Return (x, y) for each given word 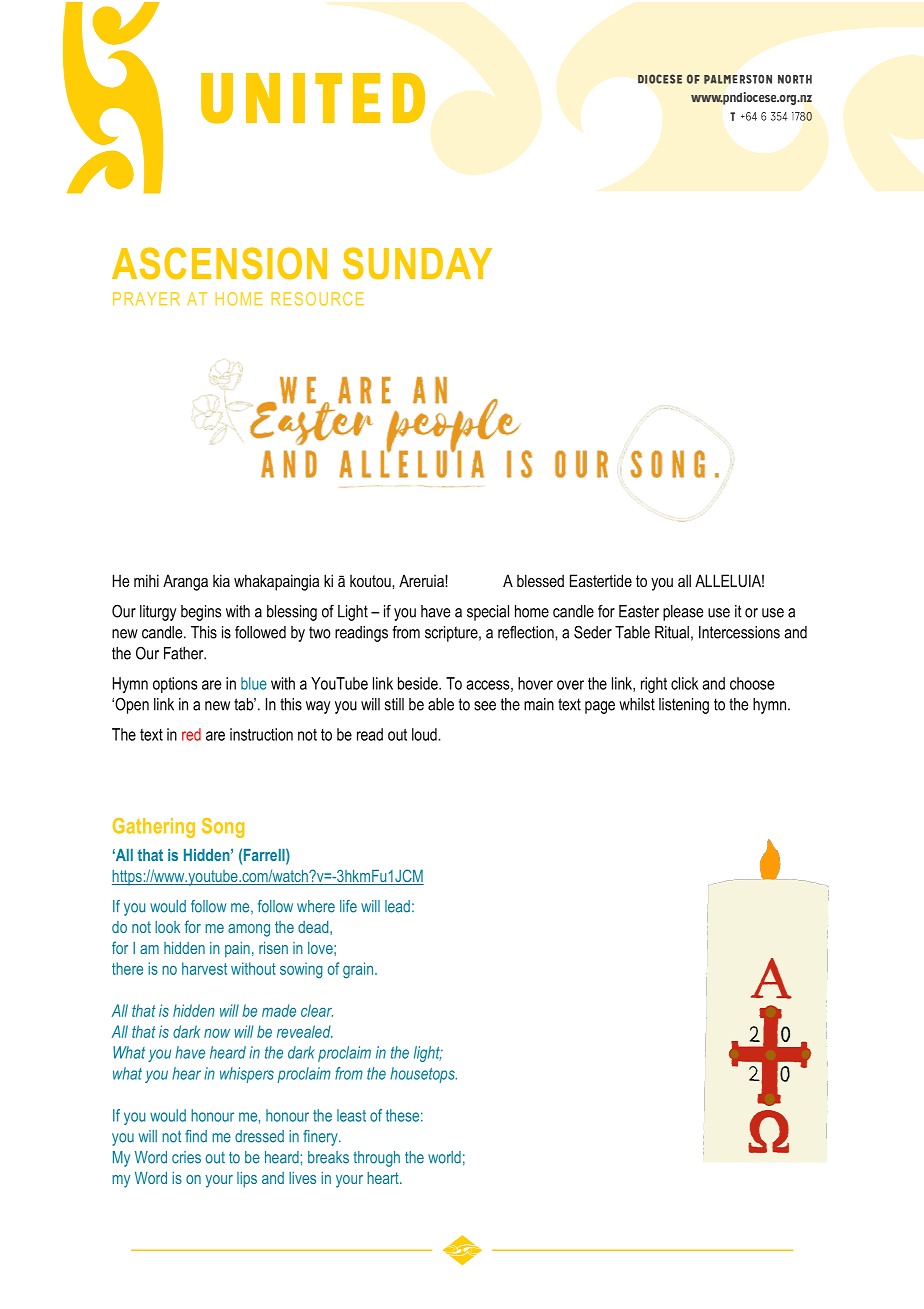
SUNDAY (417, 263)
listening (684, 706)
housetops (423, 1075)
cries (186, 1157)
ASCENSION (219, 263)
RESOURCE (317, 299)
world (444, 1157)
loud (425, 734)
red (191, 734)
